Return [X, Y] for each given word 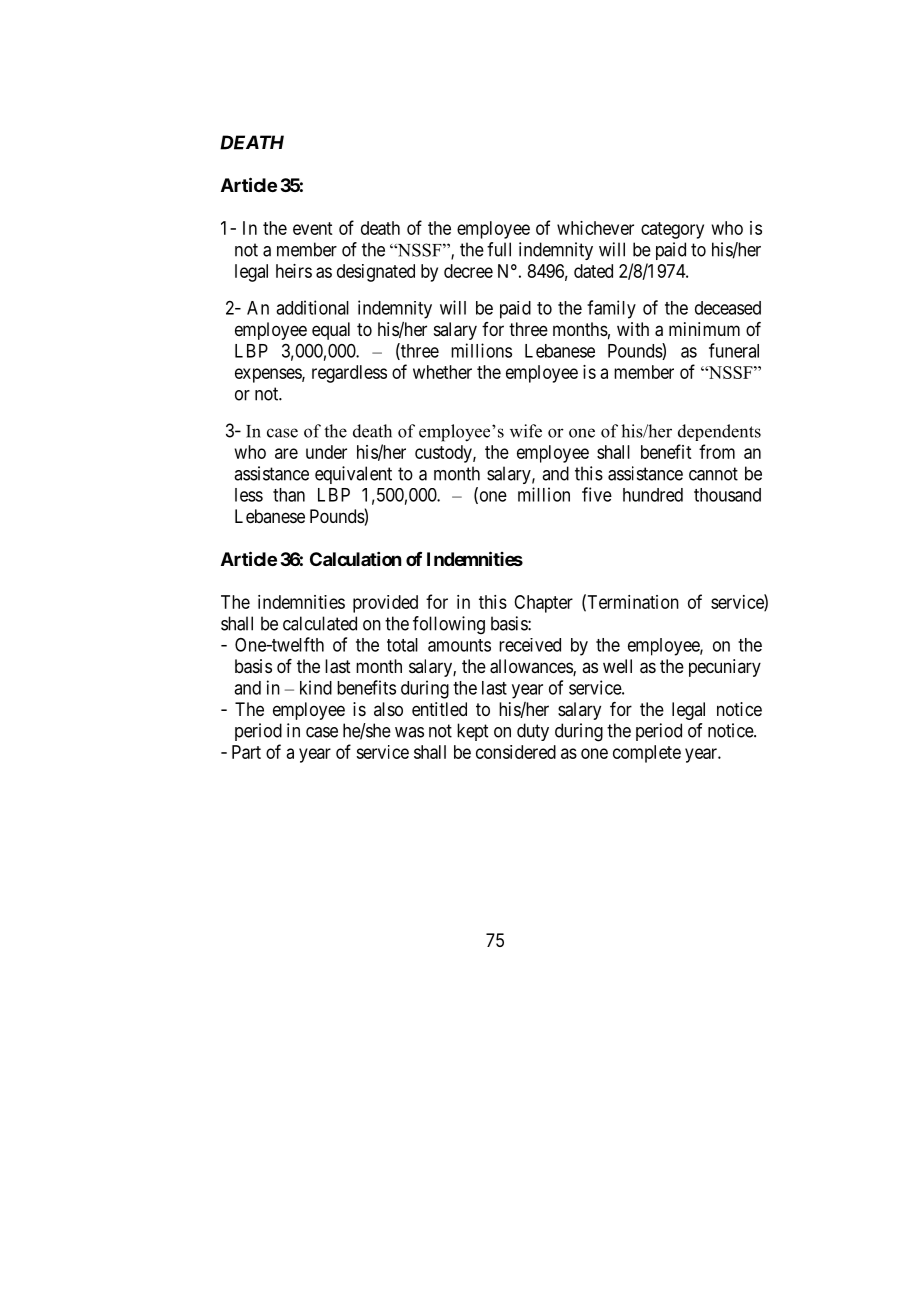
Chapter [543, 604]
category [672, 230]
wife [526, 431]
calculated [320, 623]
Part [246, 752]
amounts [459, 645]
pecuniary [725, 668]
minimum [704, 329]
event [312, 228]
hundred [653, 495]
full [499, 249]
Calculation [355, 559]
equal [331, 331]
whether [442, 372]
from [717, 451]
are [286, 453]
